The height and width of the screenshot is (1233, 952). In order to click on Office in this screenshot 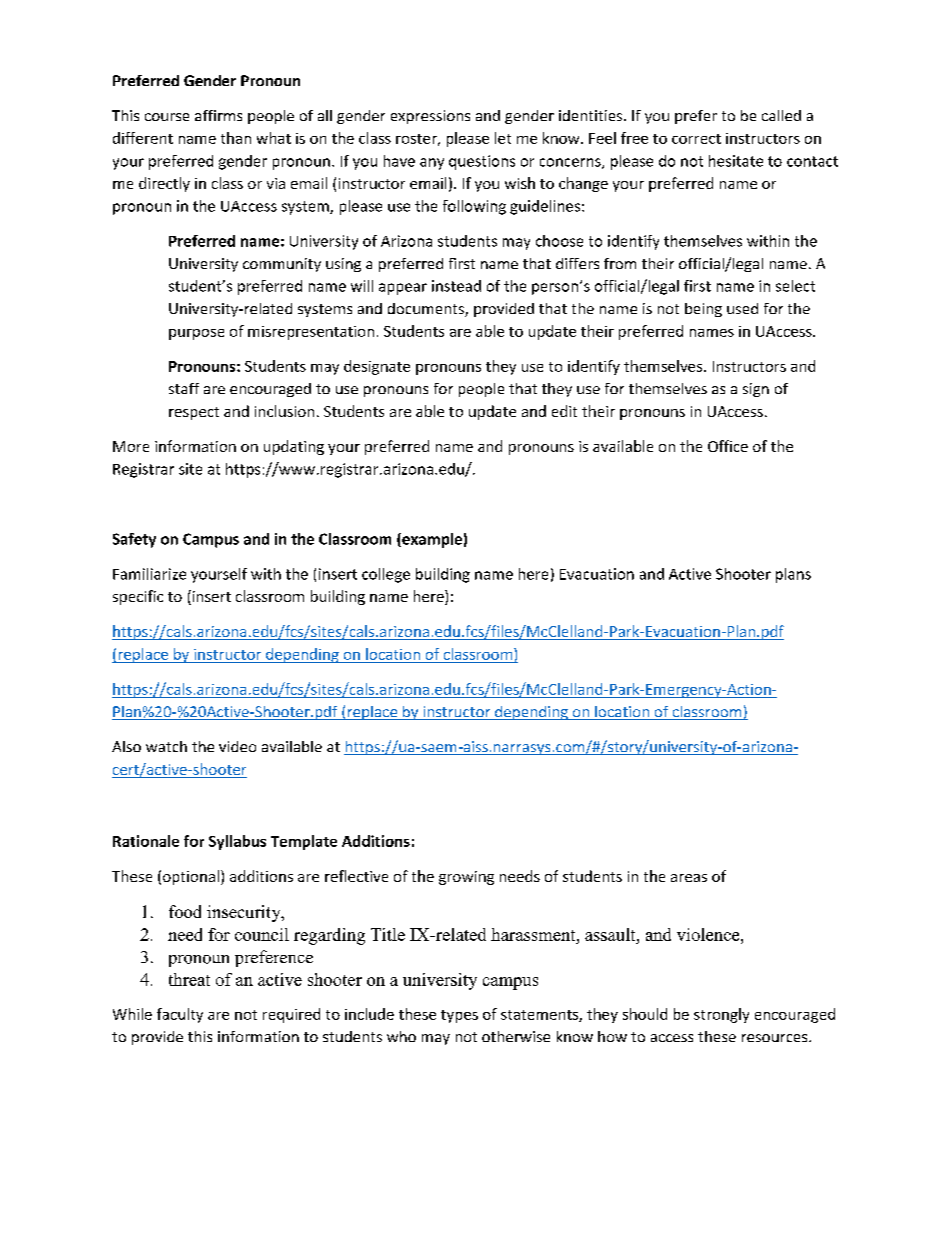, I will do `click(728, 446)`.
